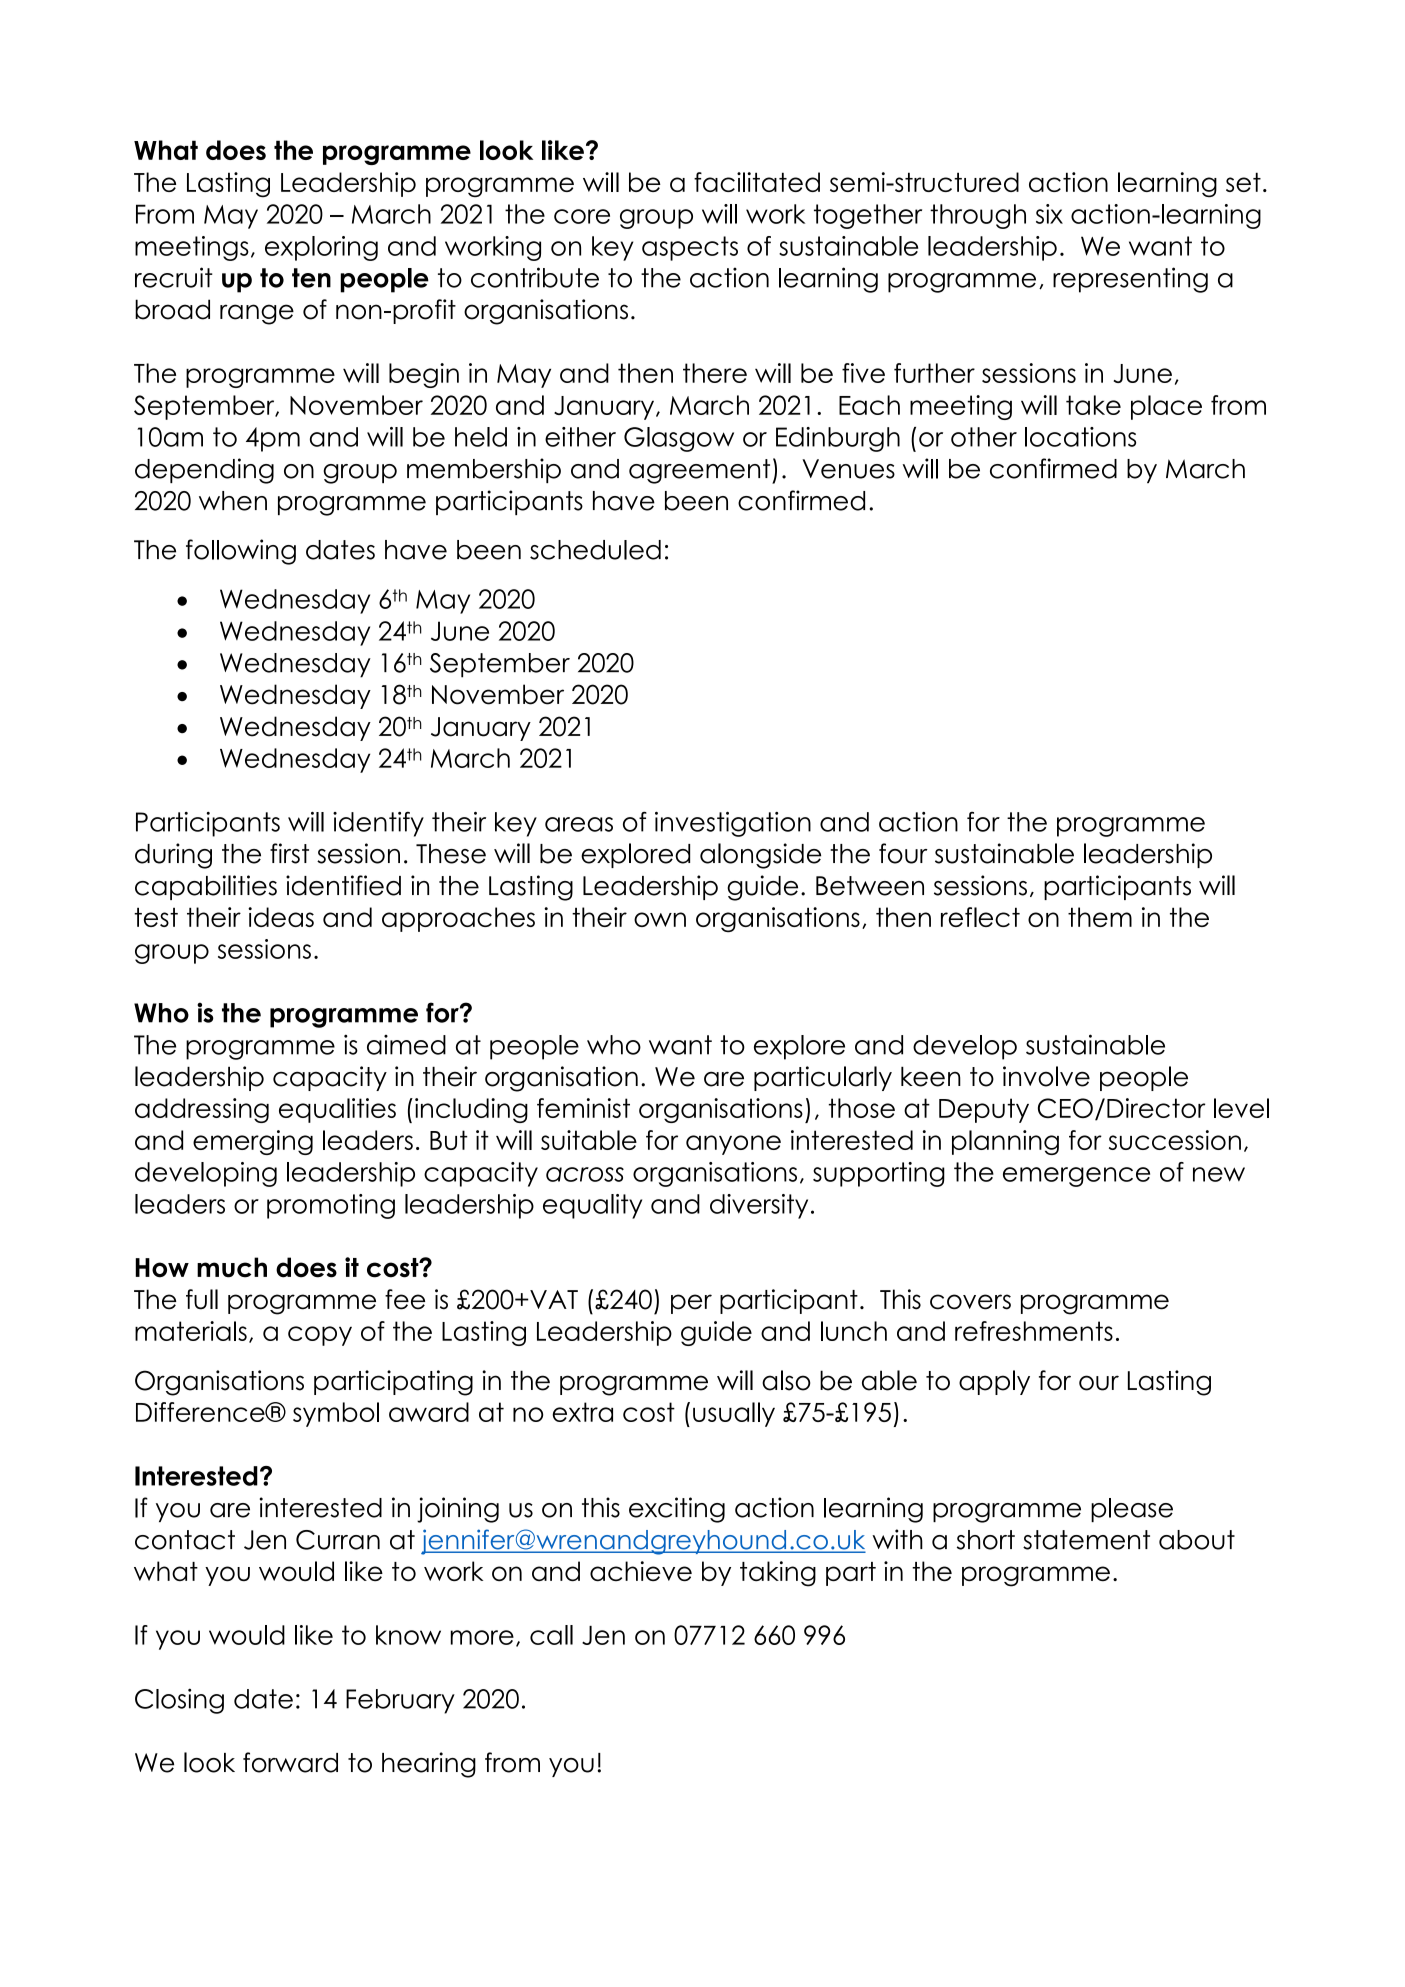 The width and height of the document is (1405, 1987). I want to click on aspects, so click(690, 248).
